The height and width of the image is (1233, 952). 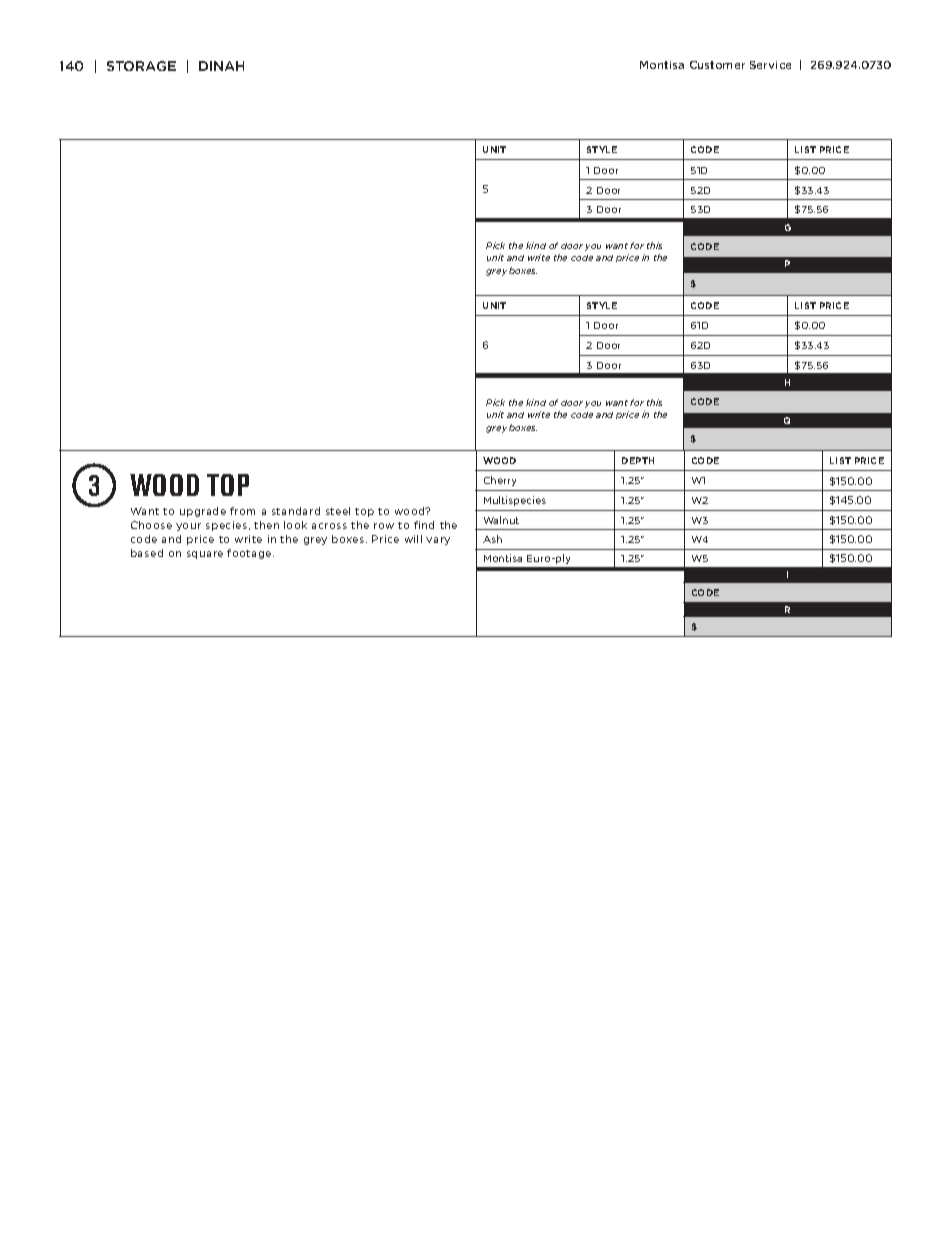 I want to click on vary, so click(x=438, y=541).
